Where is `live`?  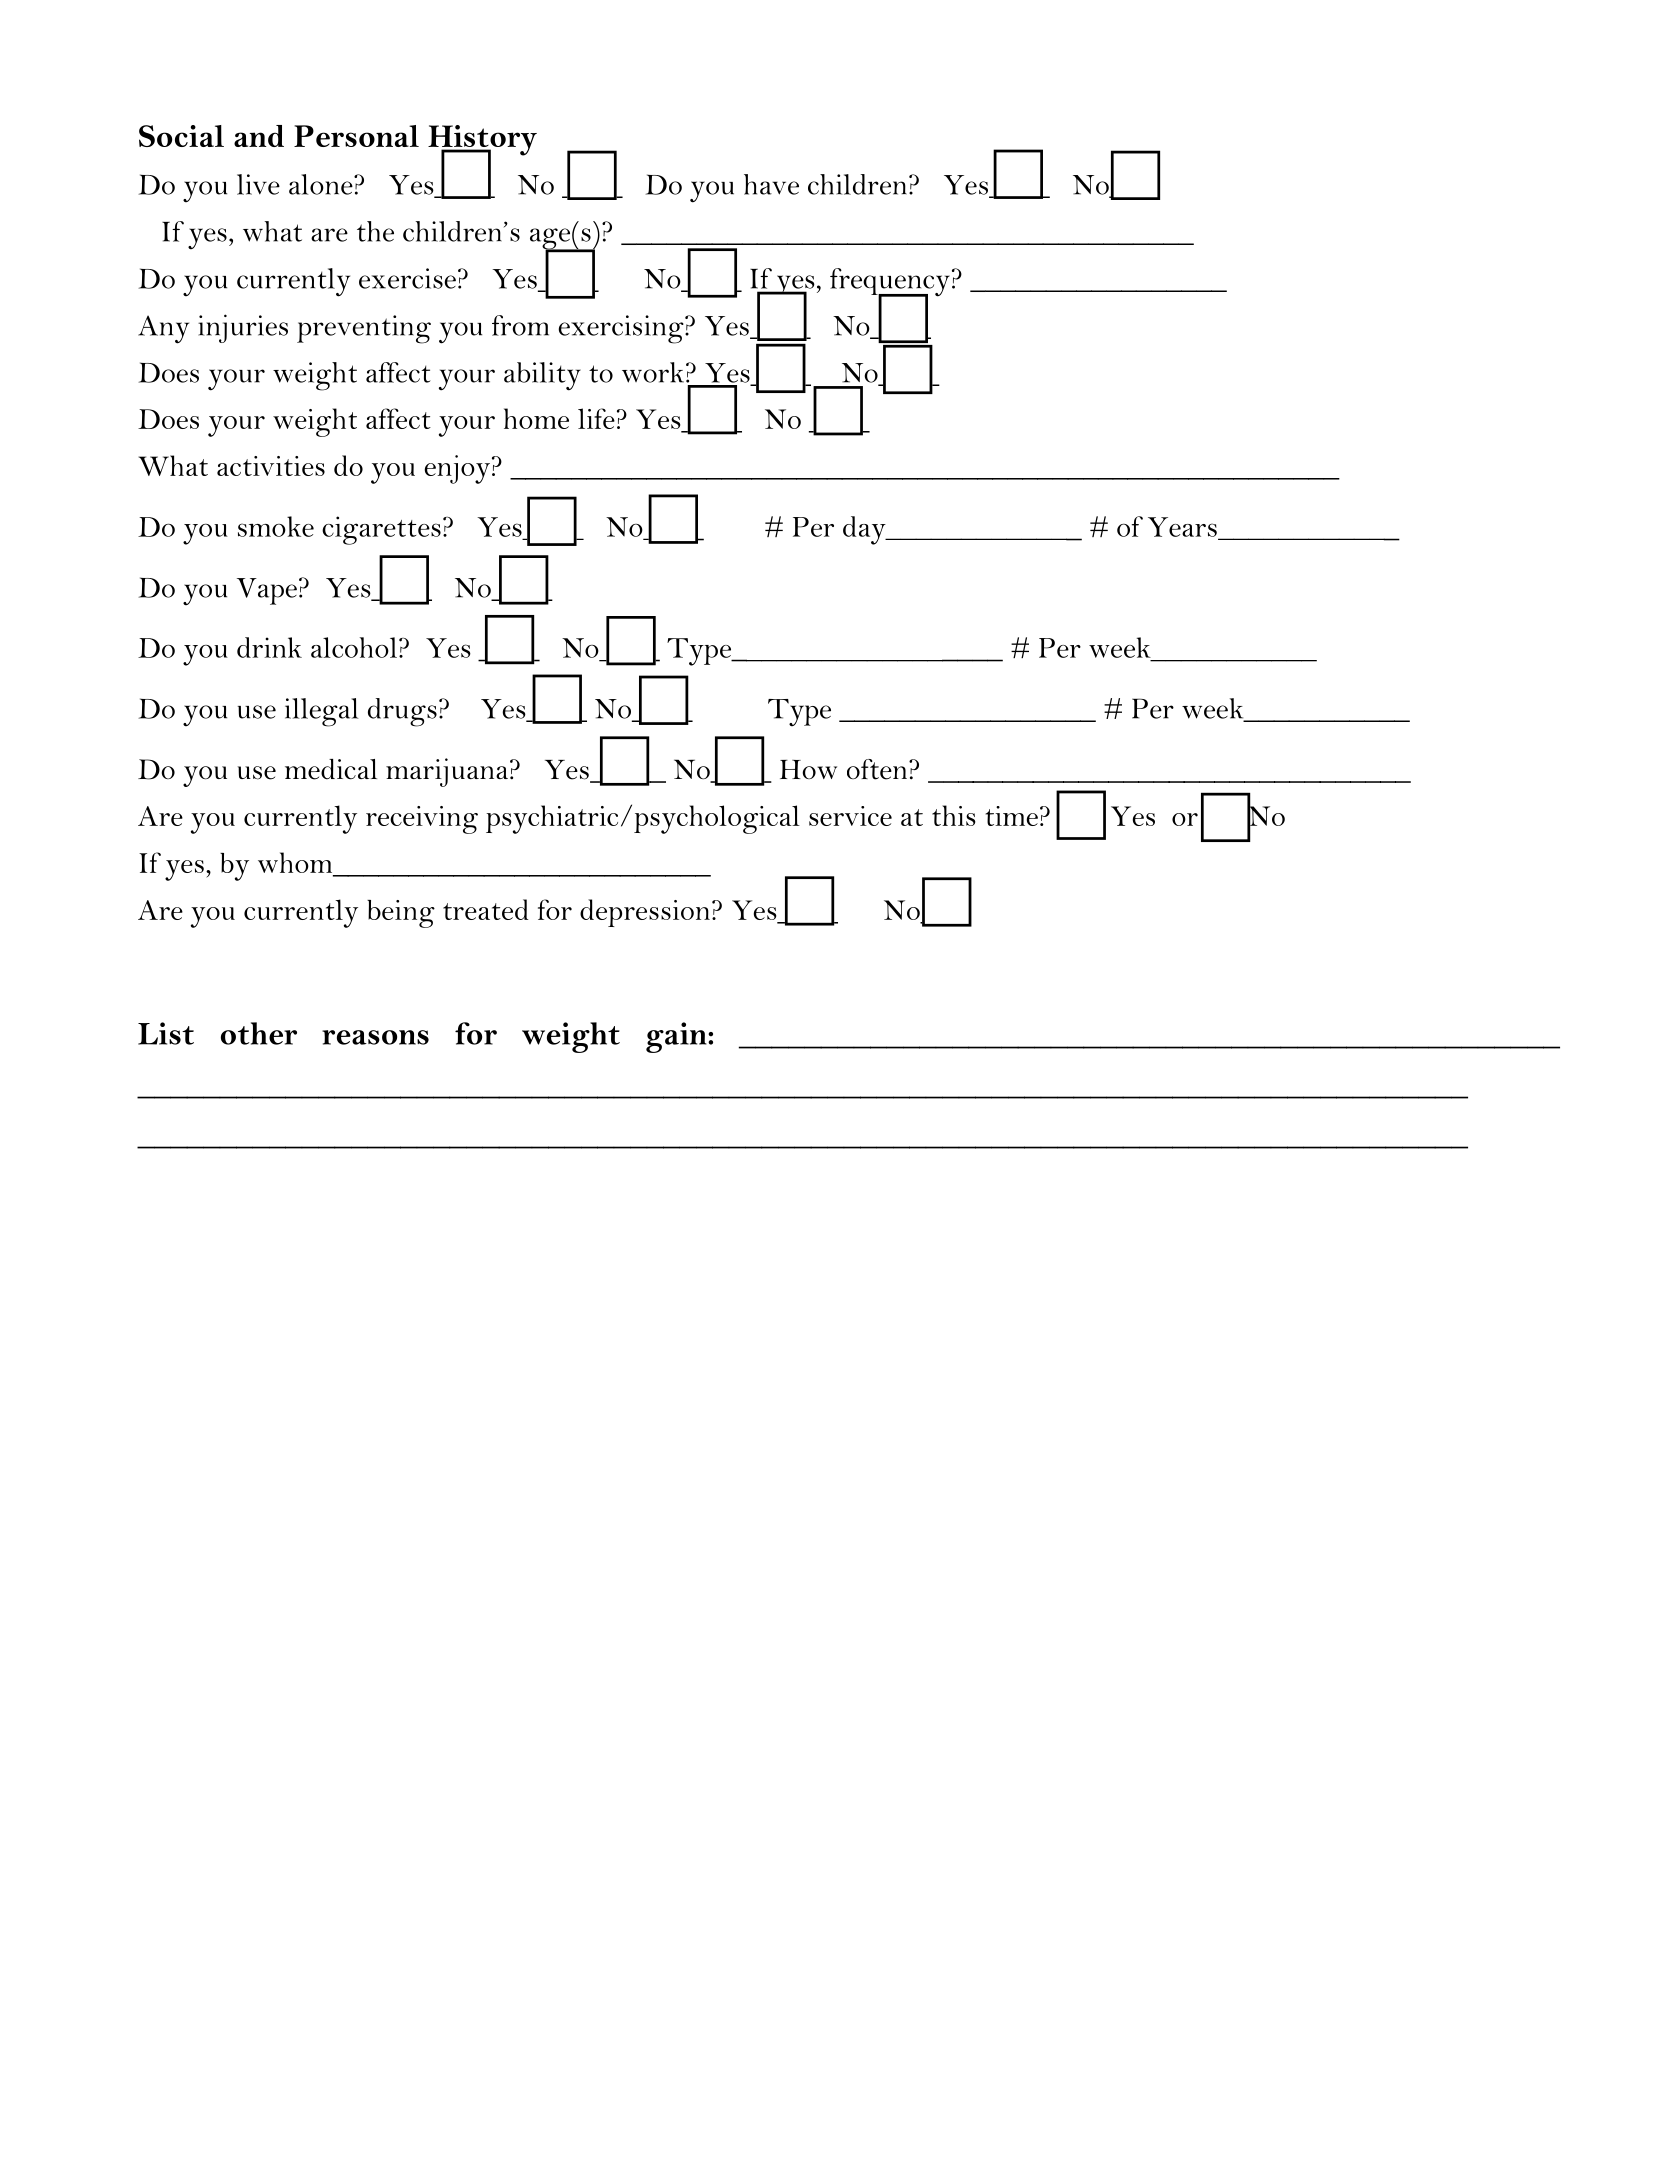
live is located at coordinates (258, 184).
